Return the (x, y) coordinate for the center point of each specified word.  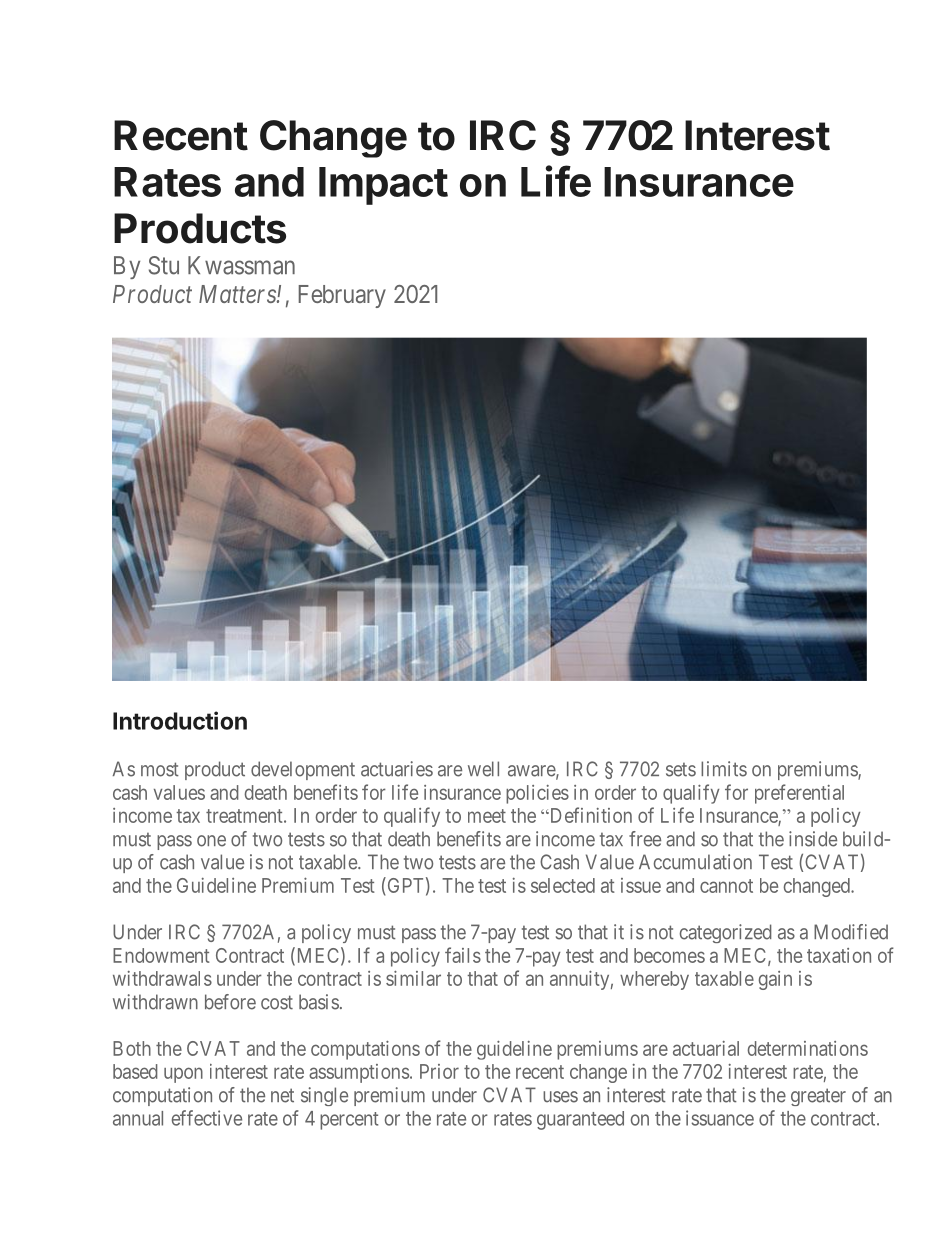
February (342, 296)
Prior (439, 1071)
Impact (383, 186)
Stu (164, 265)
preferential (799, 794)
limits (724, 769)
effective (207, 1118)
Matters (238, 294)
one (211, 841)
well (483, 769)
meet (487, 816)
